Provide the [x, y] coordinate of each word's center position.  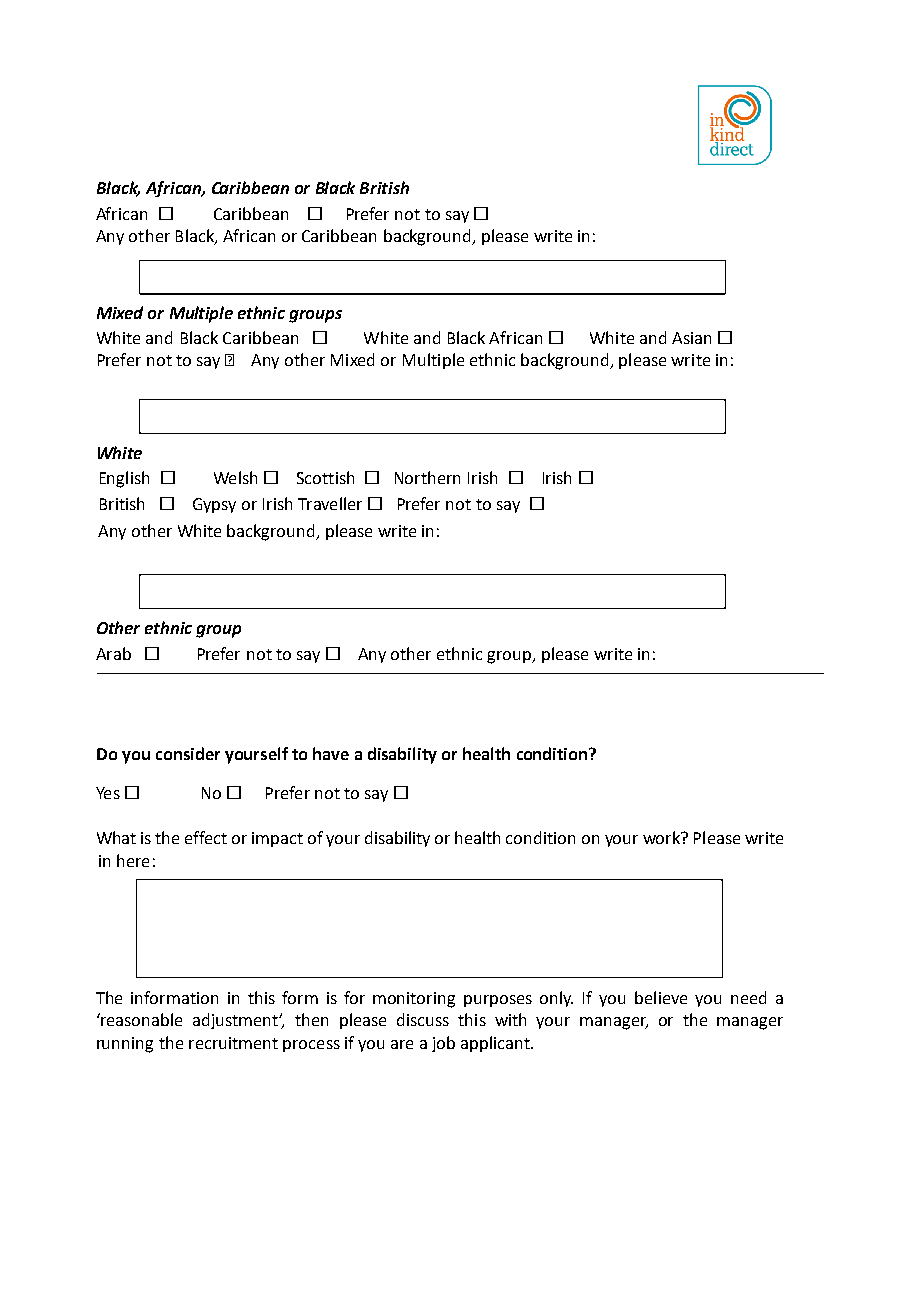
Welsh [235, 477]
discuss [423, 1019]
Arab [113, 653]
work [663, 837]
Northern [427, 477]
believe [661, 997]
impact [277, 839]
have [331, 753]
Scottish [325, 477]
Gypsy [214, 505]
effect [206, 837]
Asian [691, 338]
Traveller [330, 503]
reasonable [140, 1019]
